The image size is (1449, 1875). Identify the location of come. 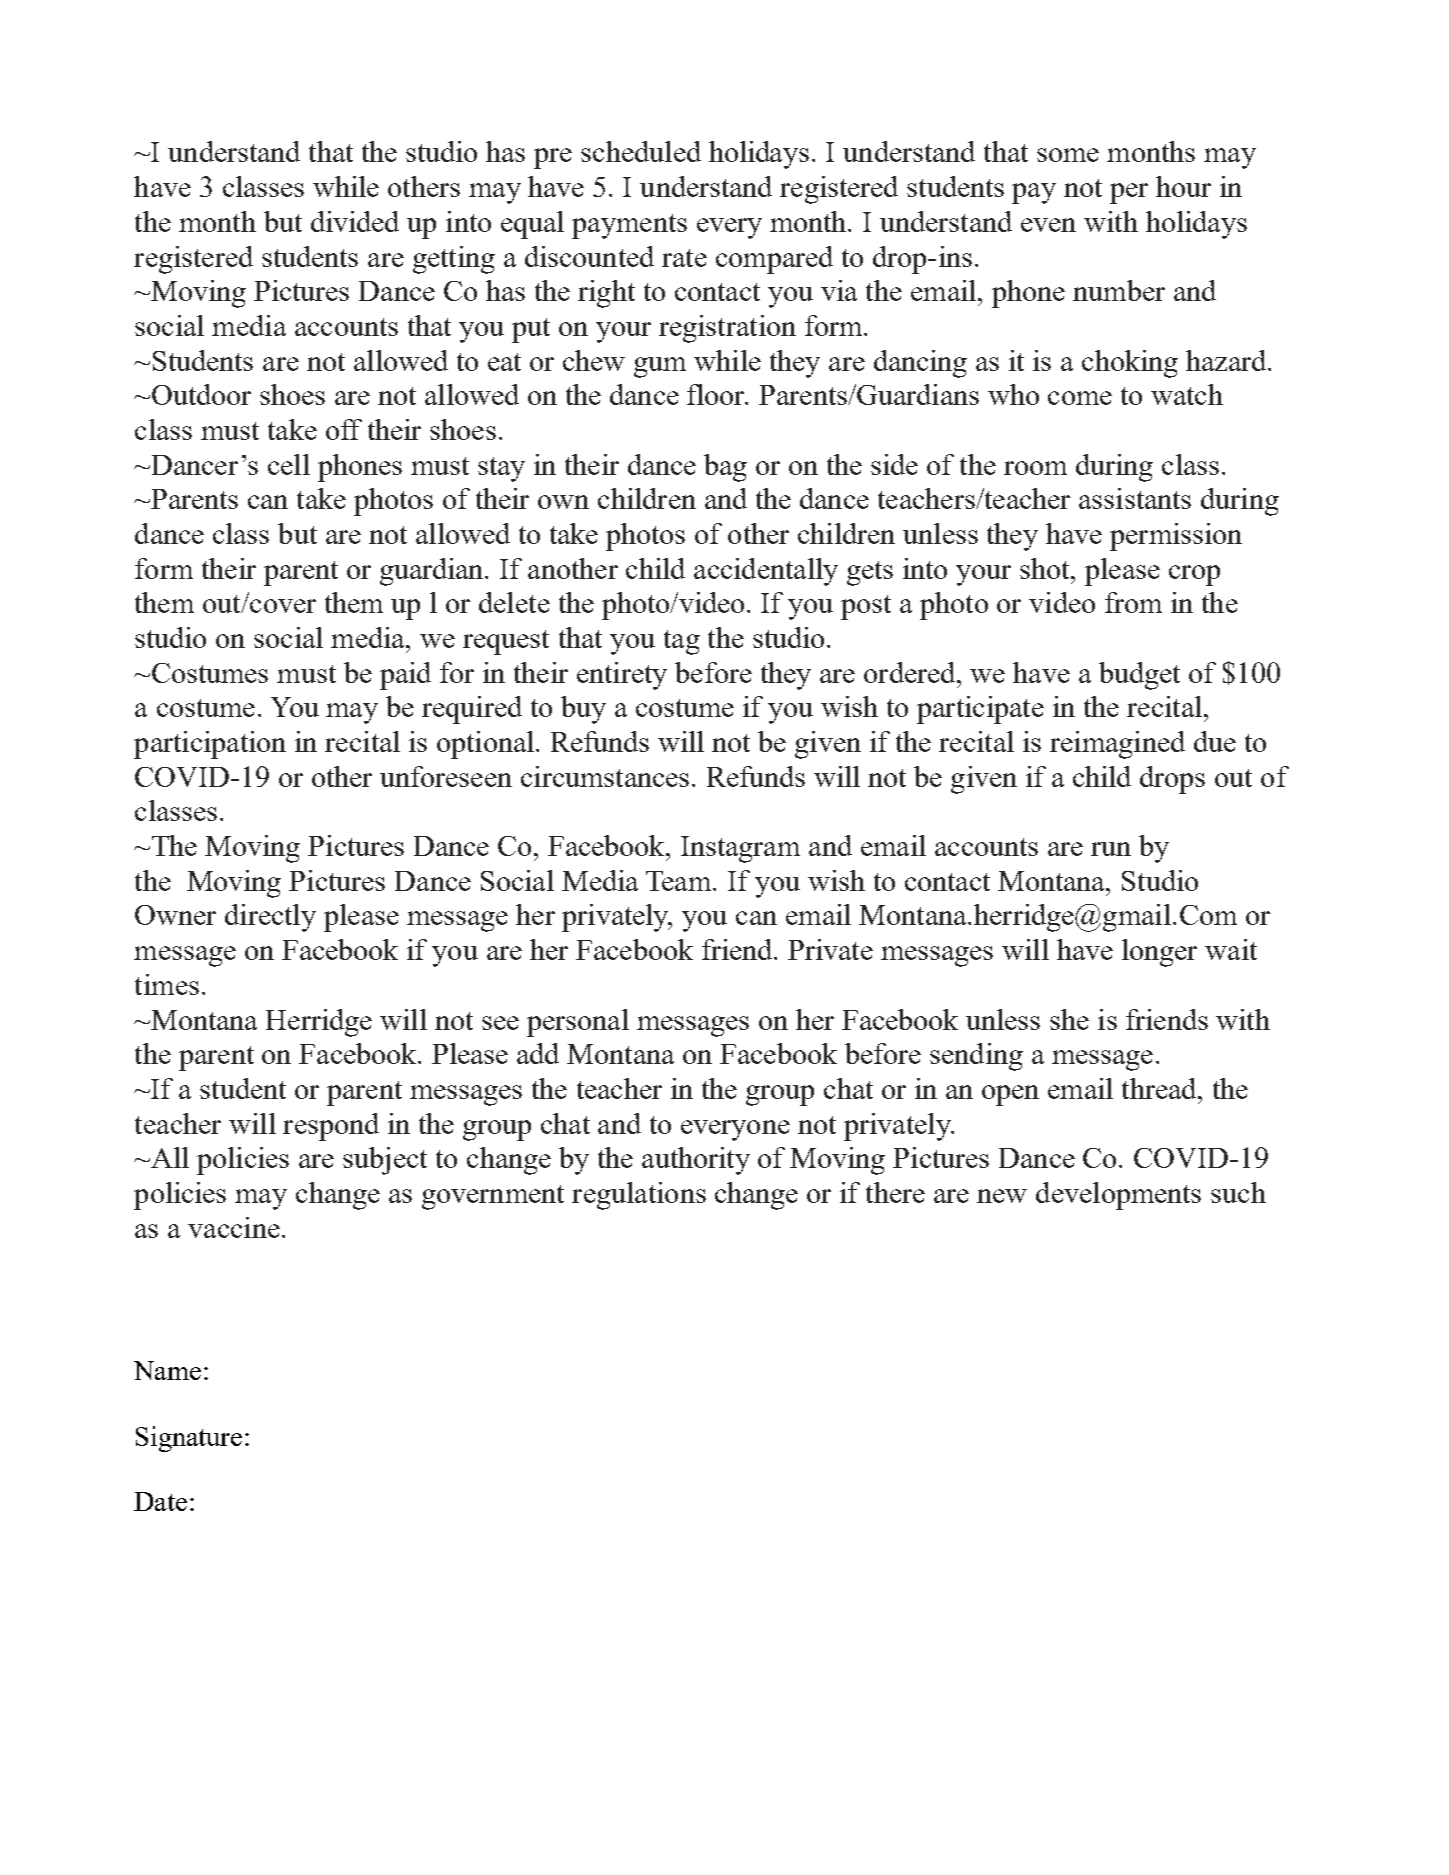
(1080, 398).
